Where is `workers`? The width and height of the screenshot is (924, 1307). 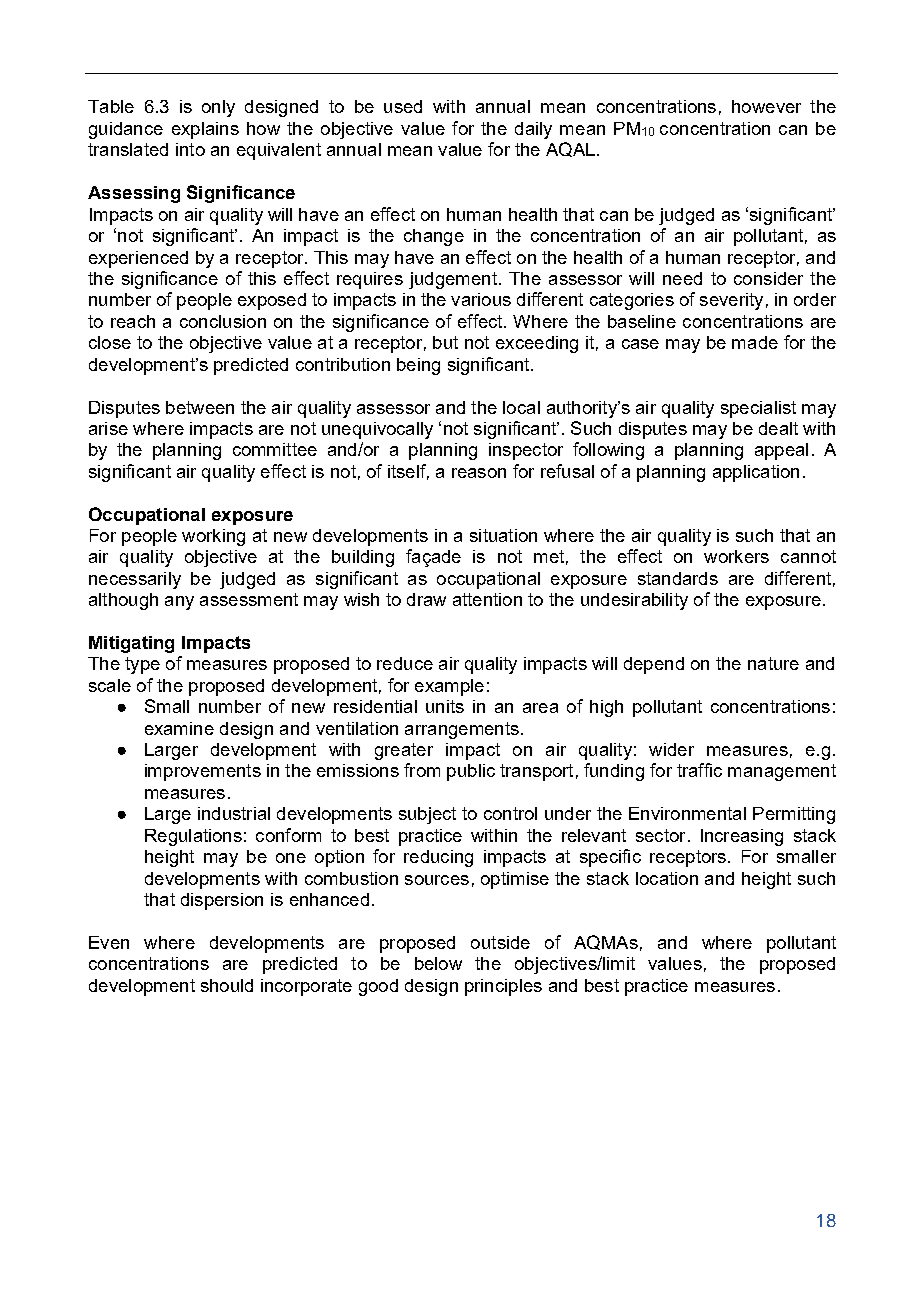
workers is located at coordinates (736, 556).
